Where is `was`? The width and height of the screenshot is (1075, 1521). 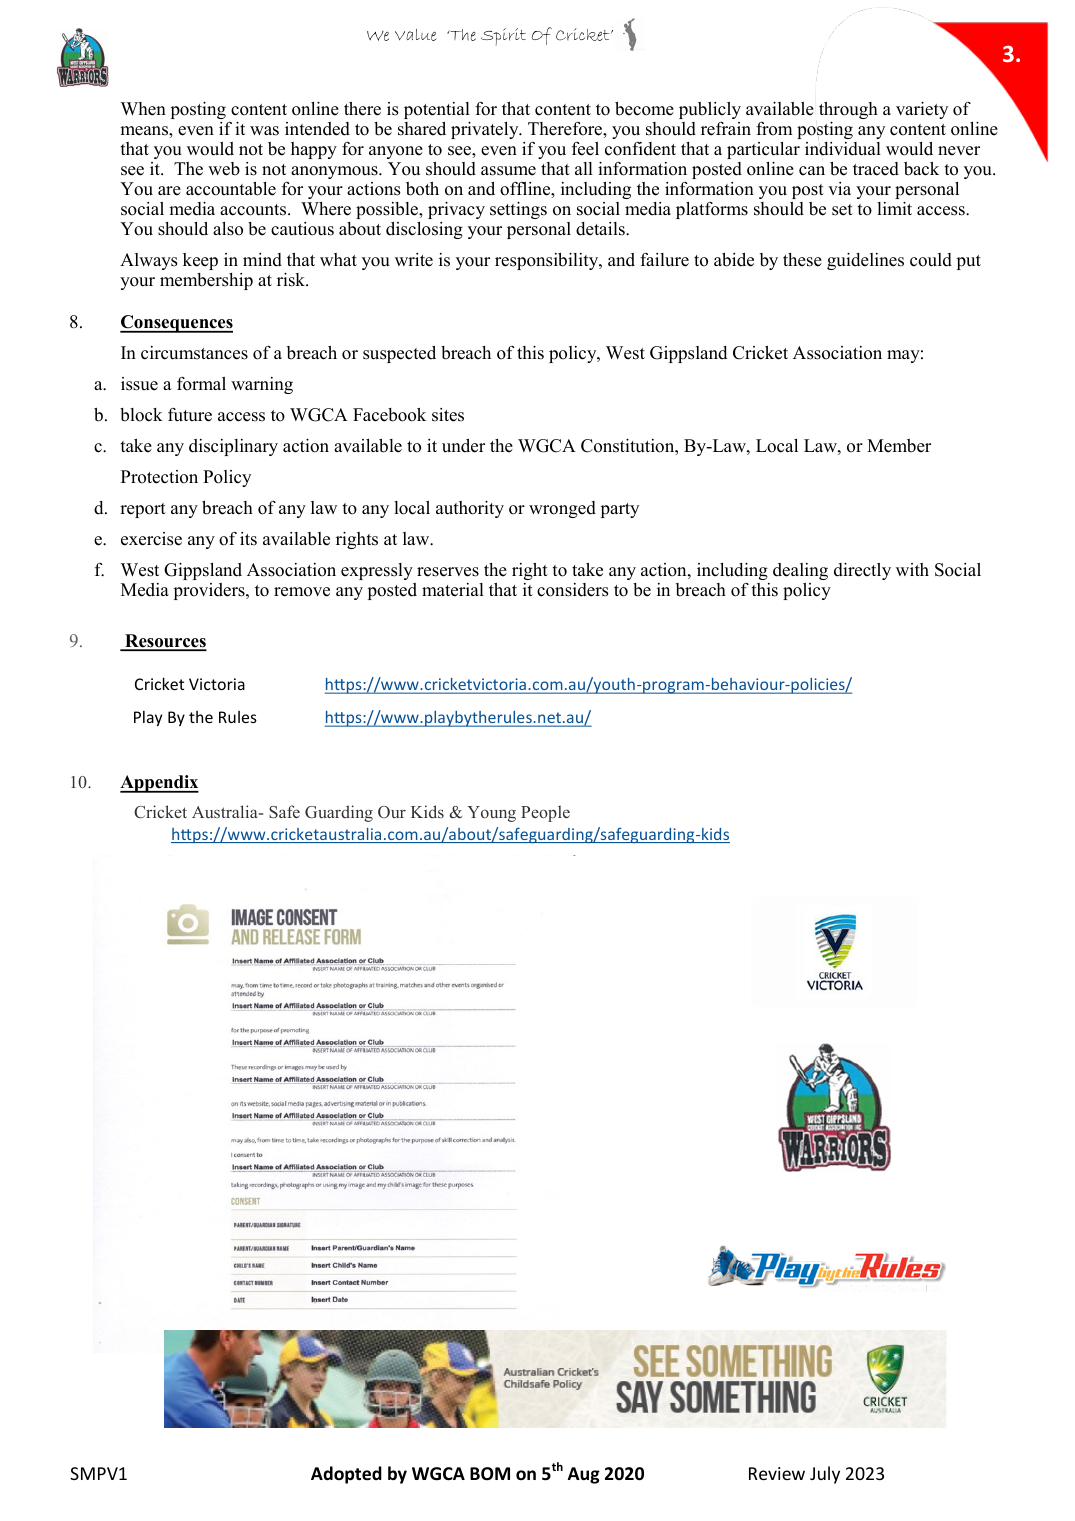
was is located at coordinates (264, 131).
